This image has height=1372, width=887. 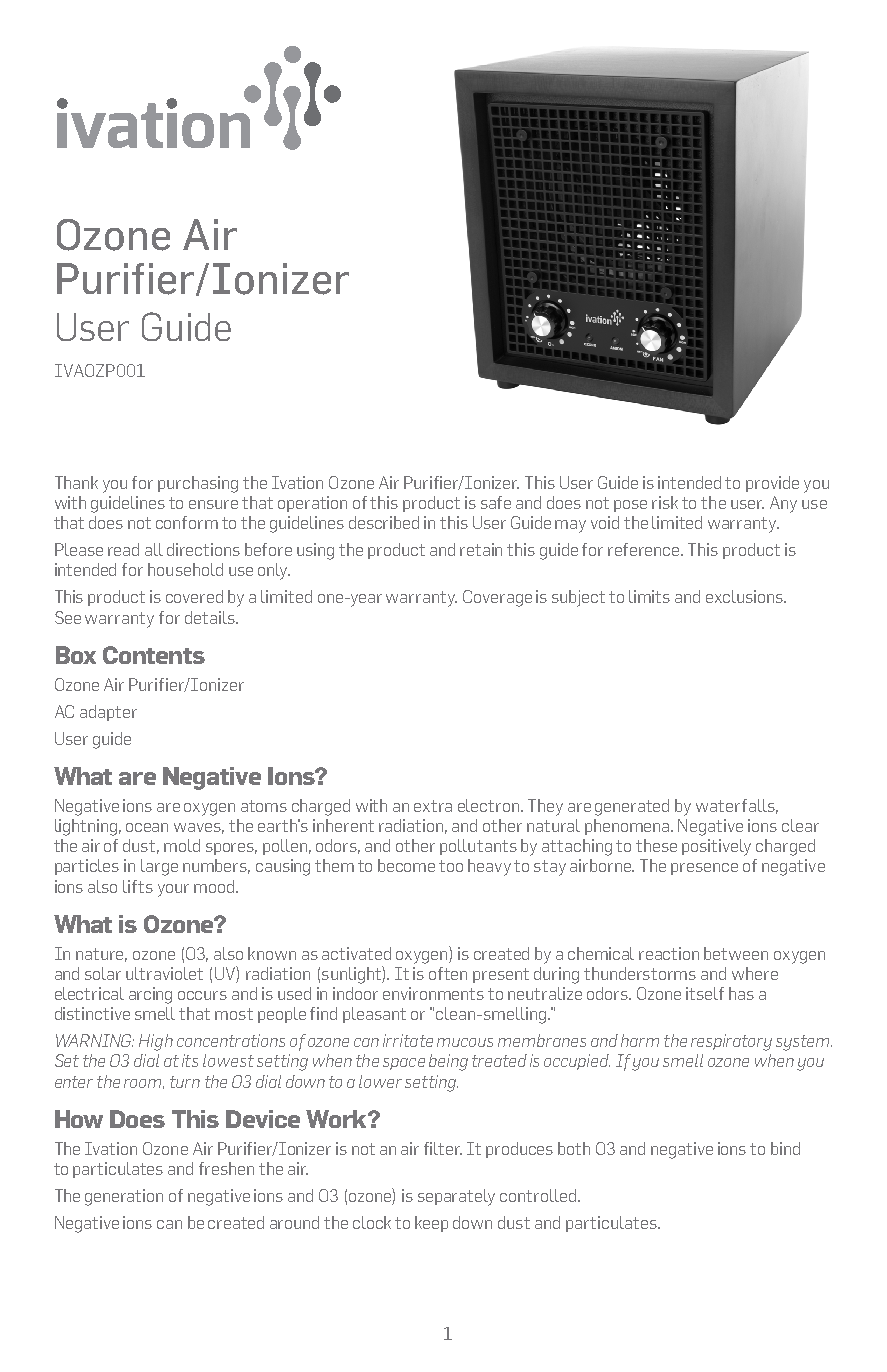 I want to click on generation, so click(x=124, y=1197).
